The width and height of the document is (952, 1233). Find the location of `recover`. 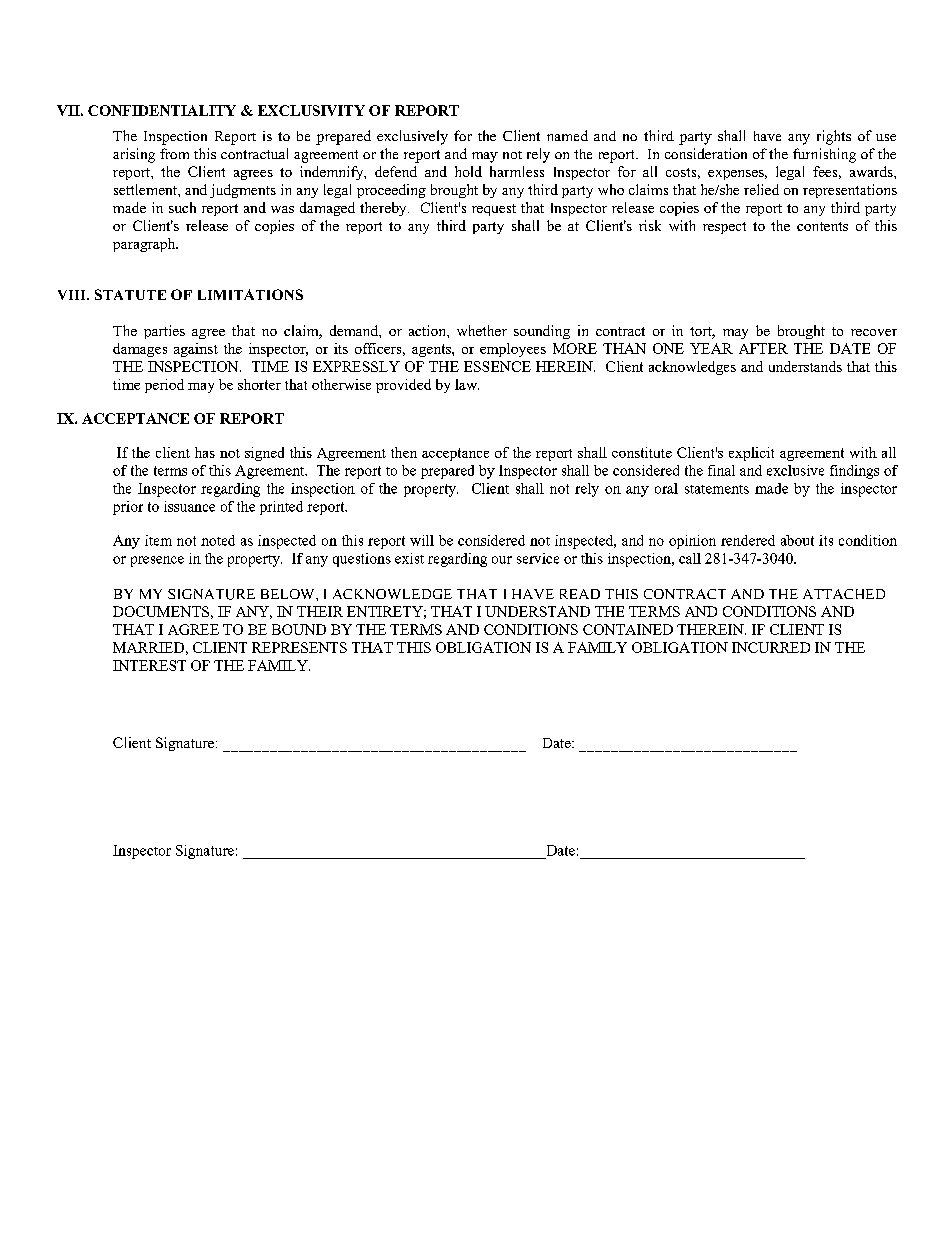

recover is located at coordinates (874, 332).
